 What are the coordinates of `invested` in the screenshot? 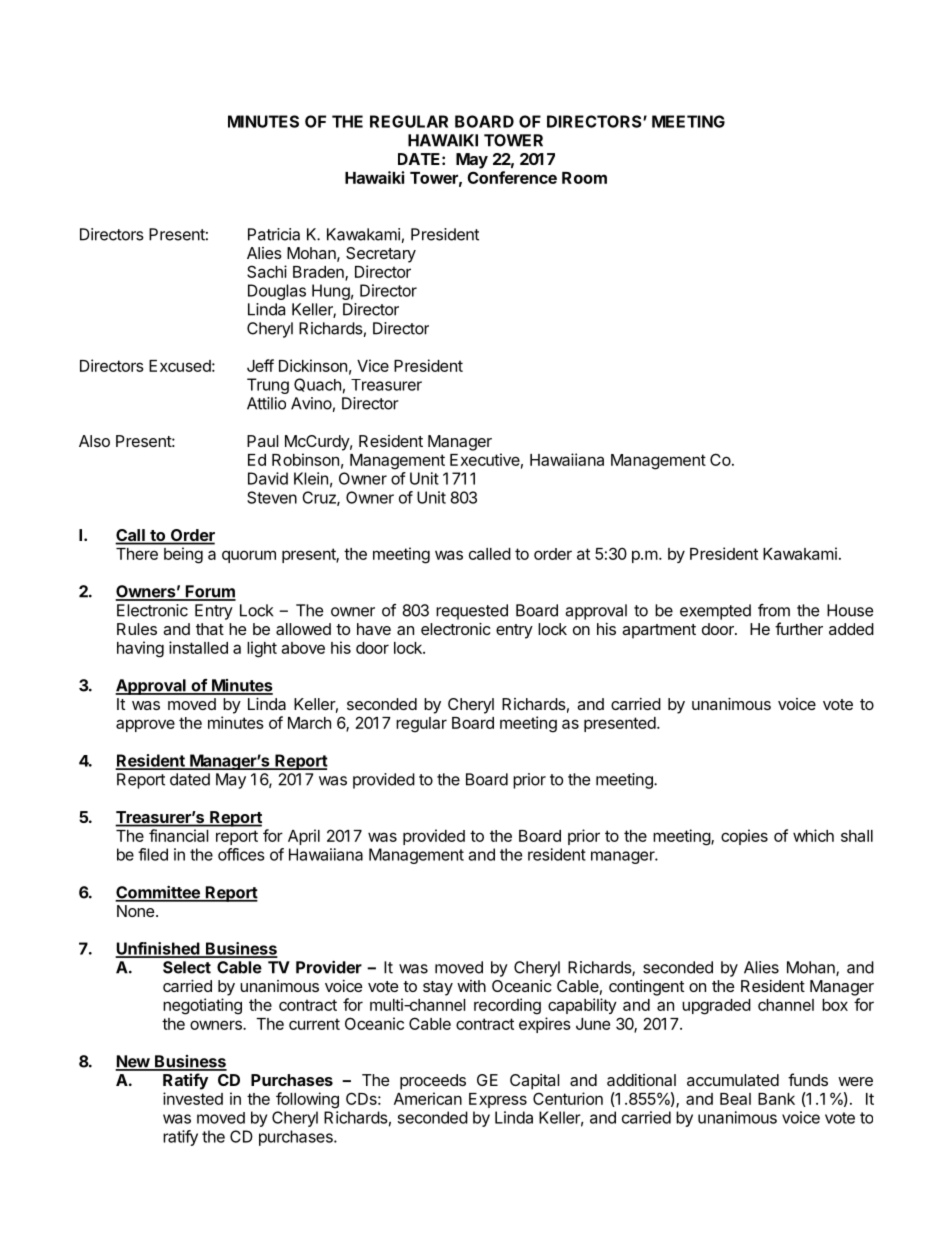 It's located at (193, 1098).
